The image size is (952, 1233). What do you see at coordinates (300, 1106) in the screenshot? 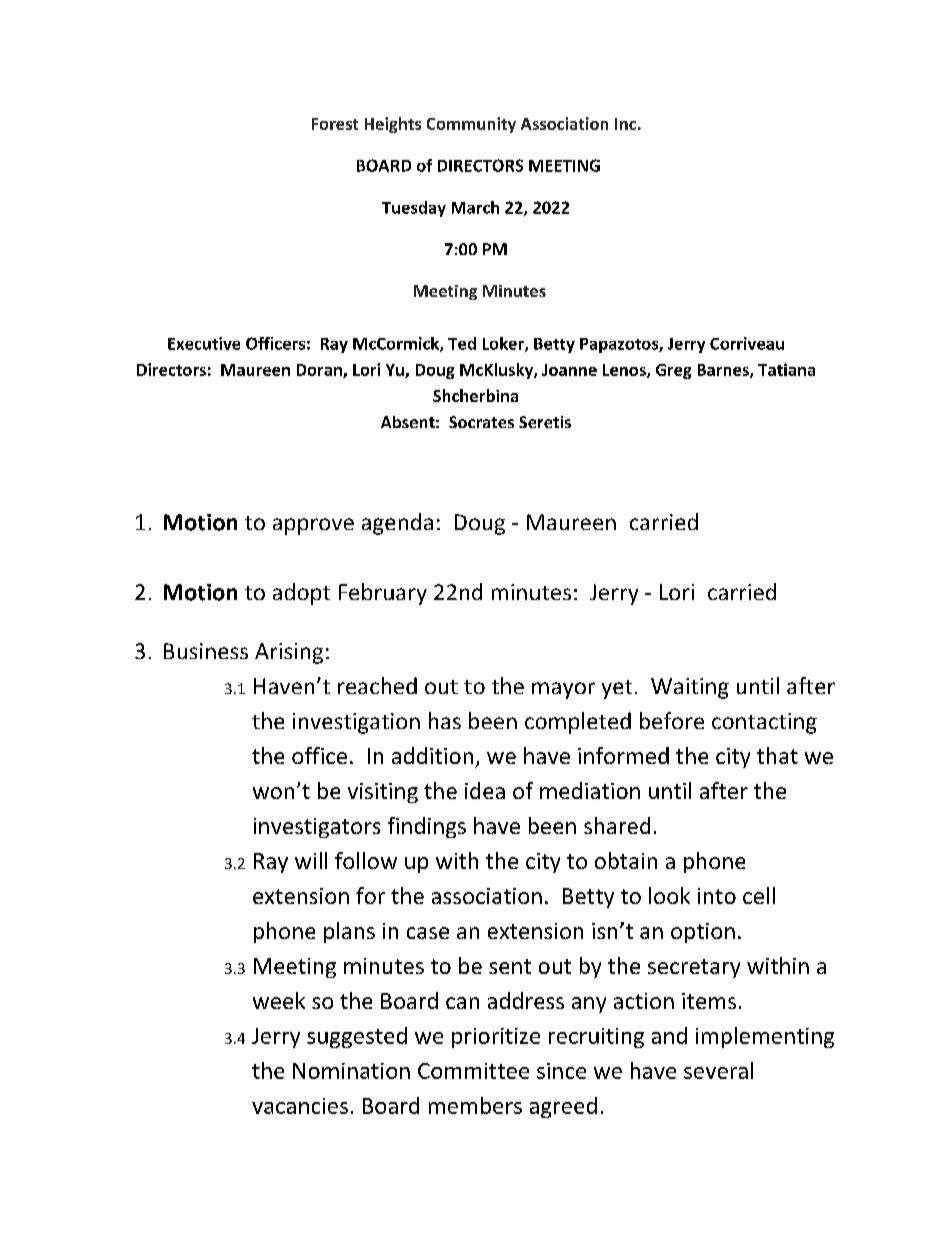
I see `vacancies` at bounding box center [300, 1106].
